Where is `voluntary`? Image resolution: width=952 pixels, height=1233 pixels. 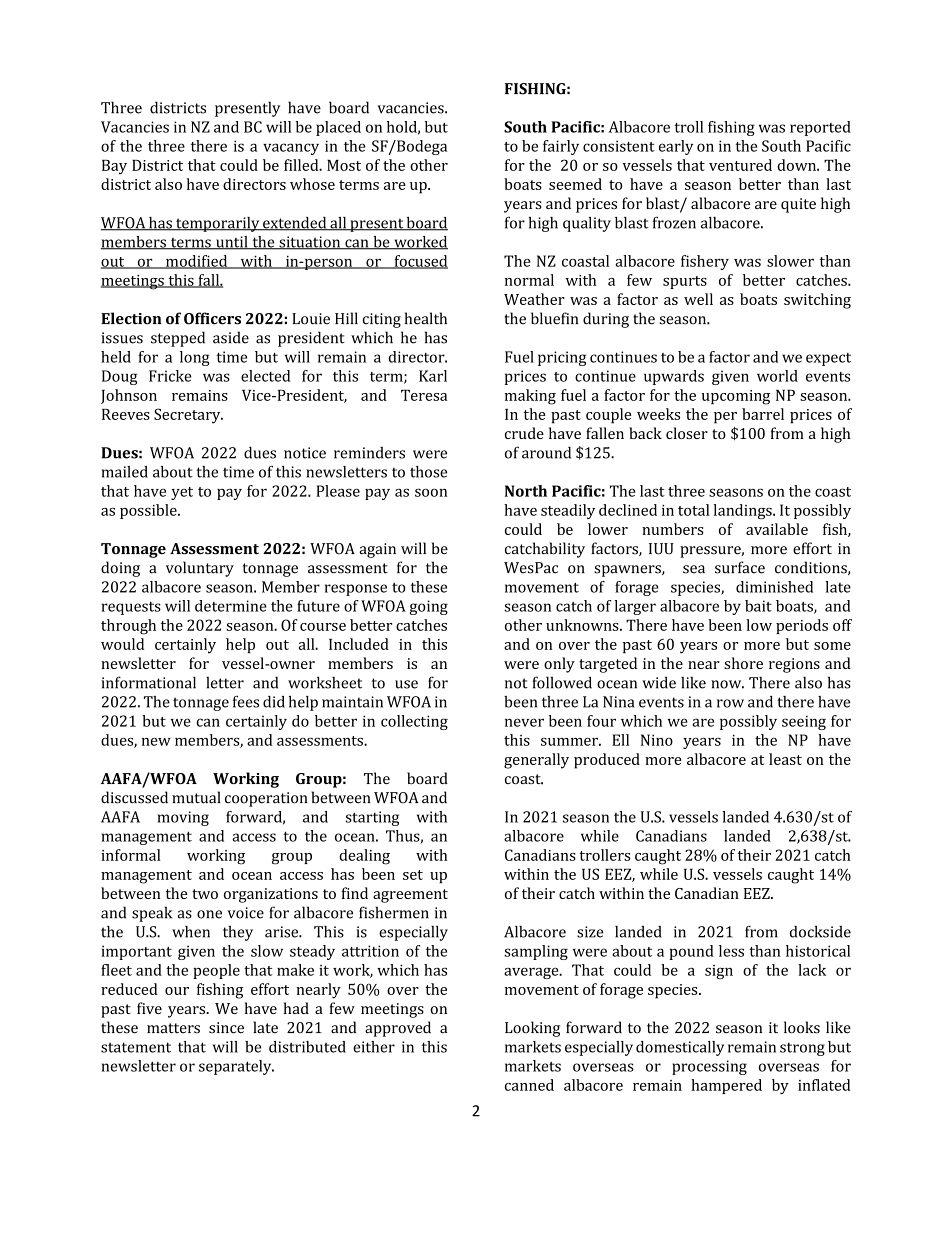 voluntary is located at coordinates (200, 569).
